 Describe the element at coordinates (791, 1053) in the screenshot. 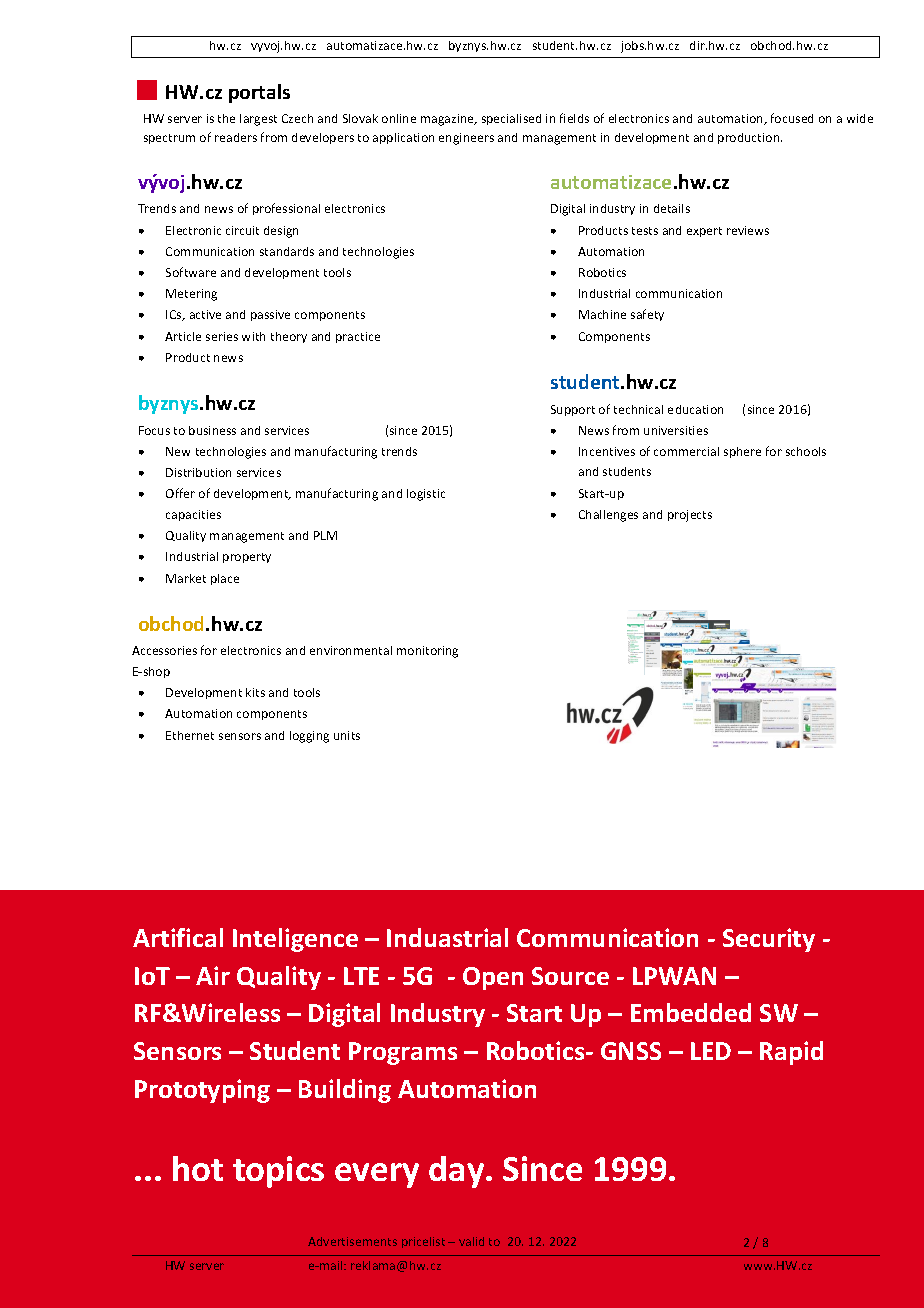

I see `Rapid` at that location.
